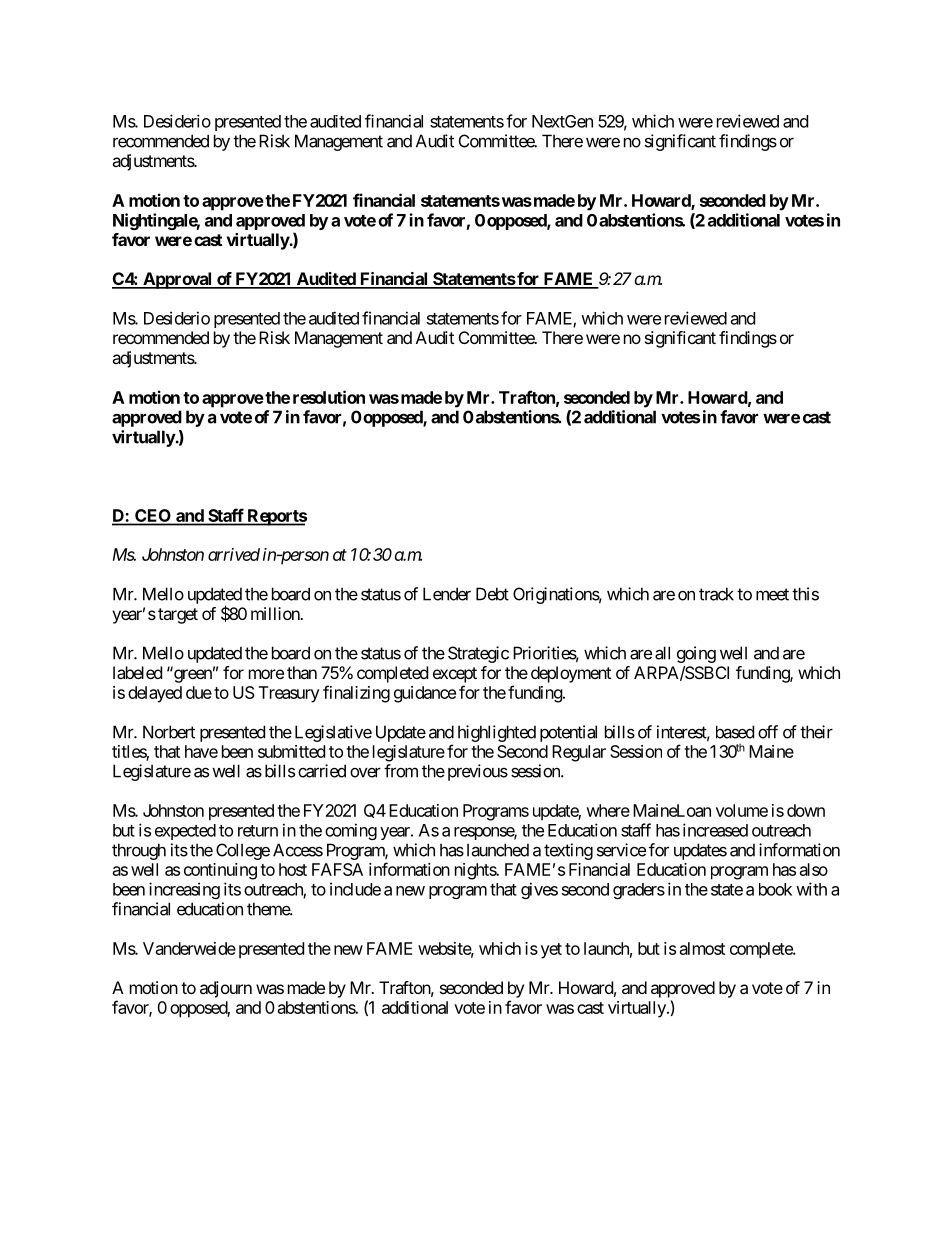  What do you see at coordinates (177, 280) in the page?
I see `Approval` at bounding box center [177, 280].
